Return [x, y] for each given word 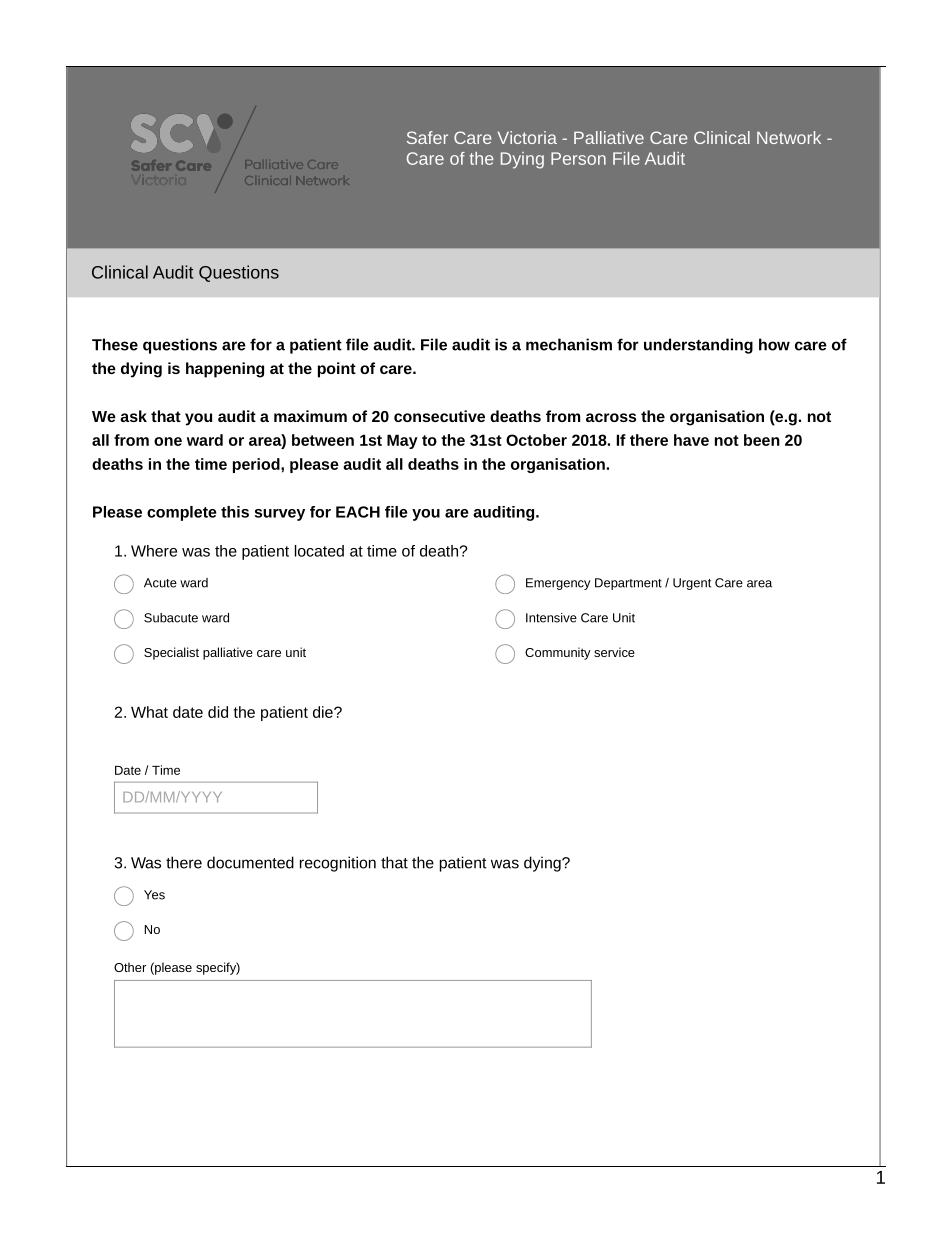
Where [154, 551]
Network [789, 137]
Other [130, 967]
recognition [338, 864]
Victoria [527, 137]
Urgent [692, 584]
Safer [427, 137]
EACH [358, 512]
